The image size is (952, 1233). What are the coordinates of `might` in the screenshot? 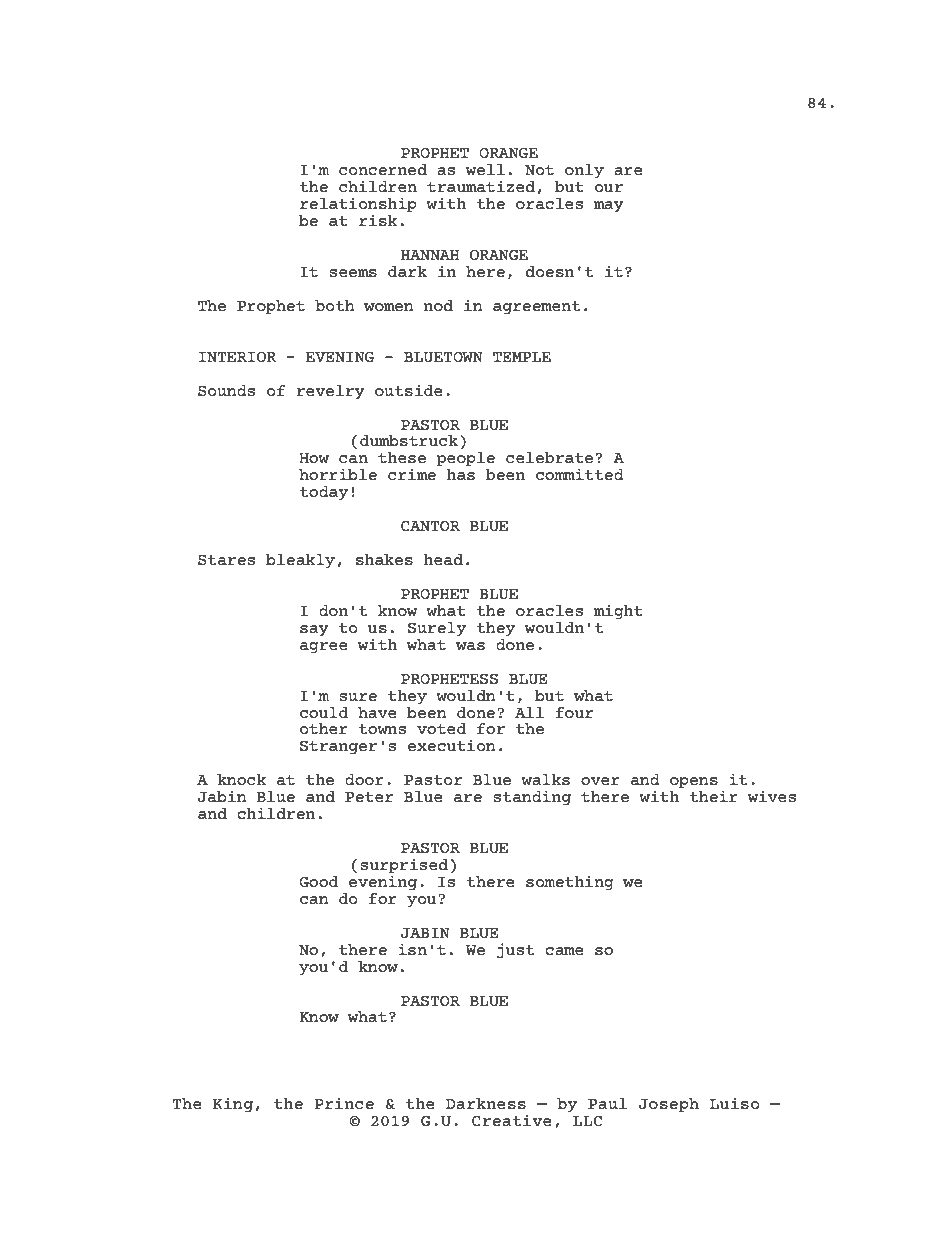 It's located at (618, 612).
